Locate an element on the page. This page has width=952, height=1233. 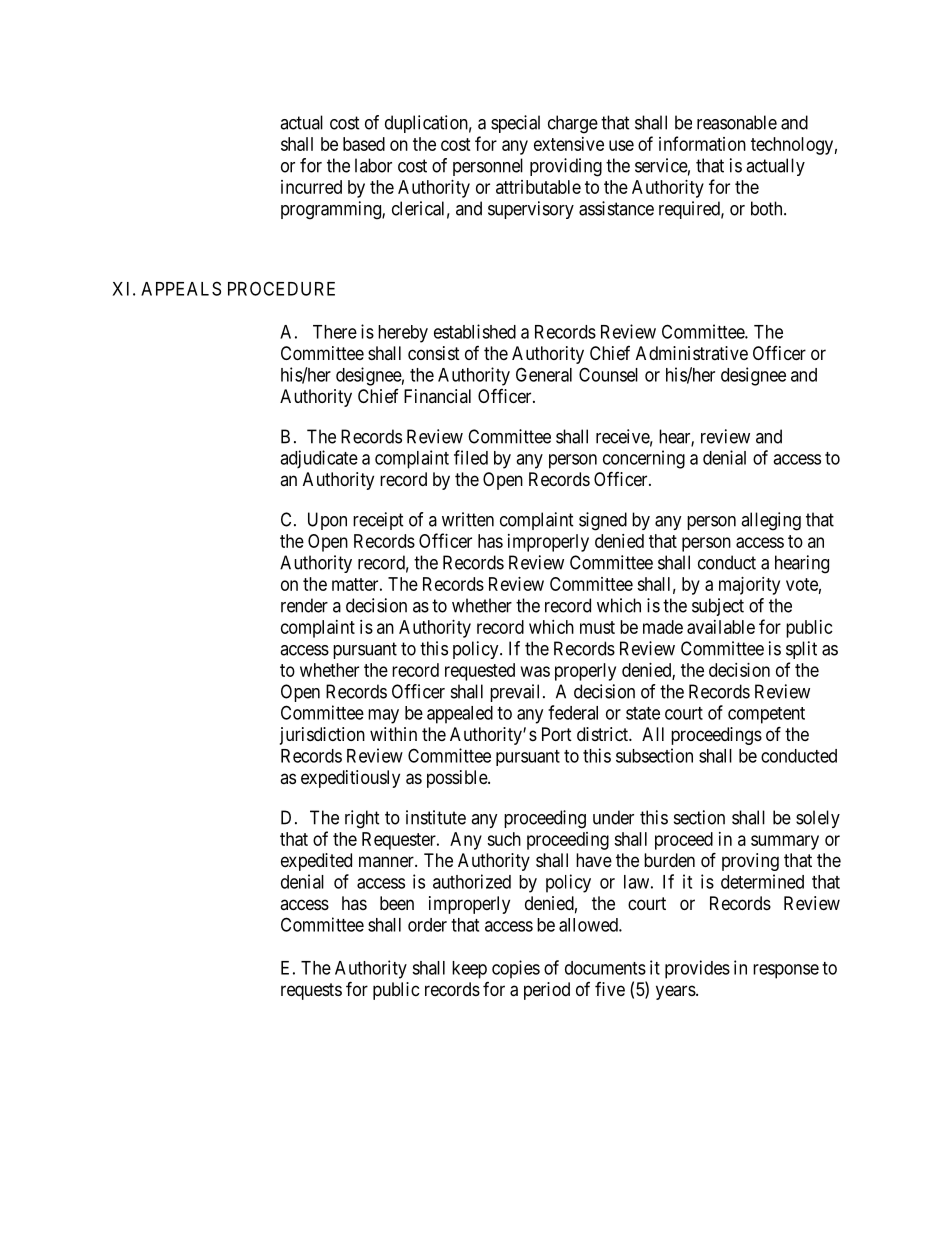
such is located at coordinates (504, 839).
